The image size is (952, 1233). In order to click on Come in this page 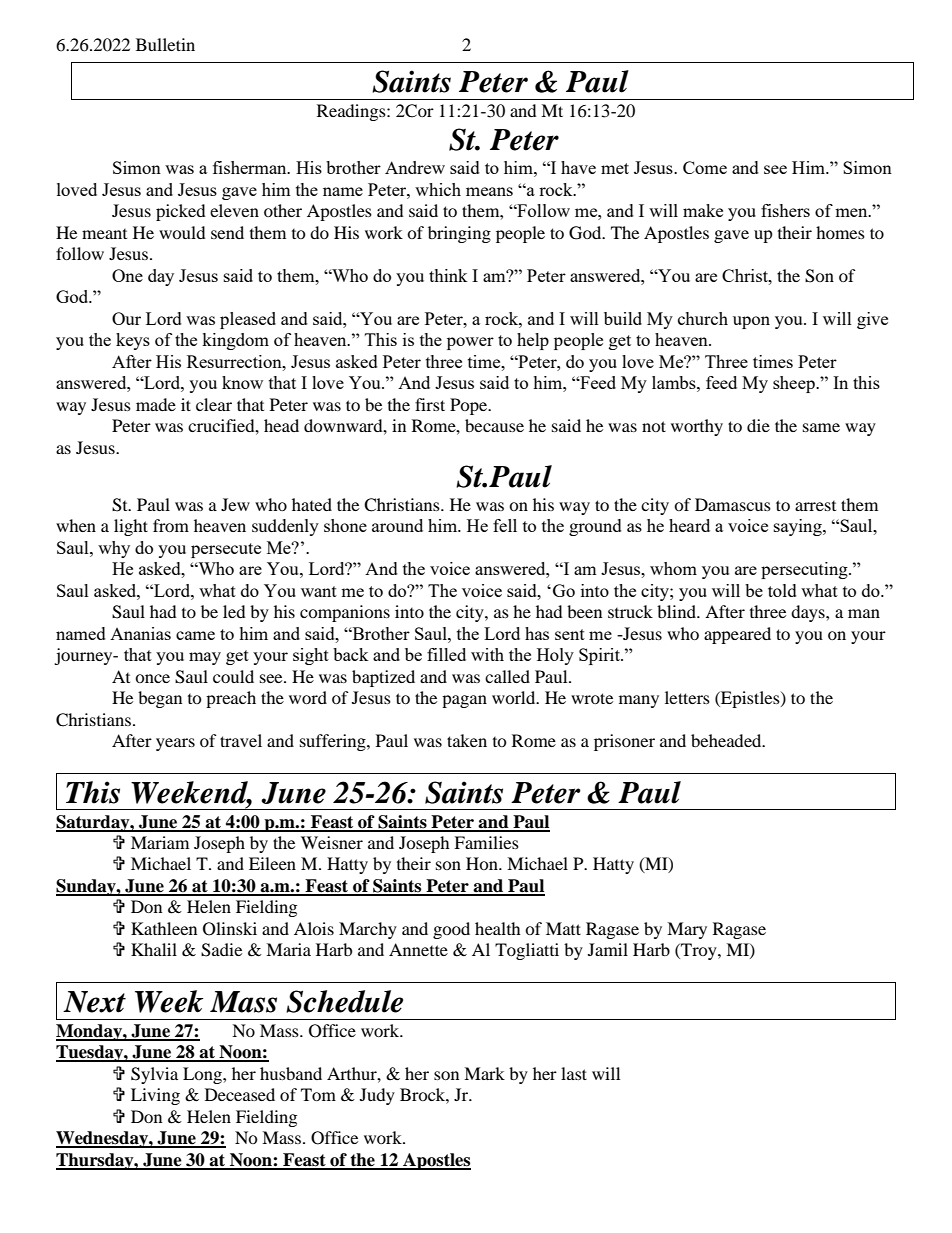, I will do `click(705, 167)`.
